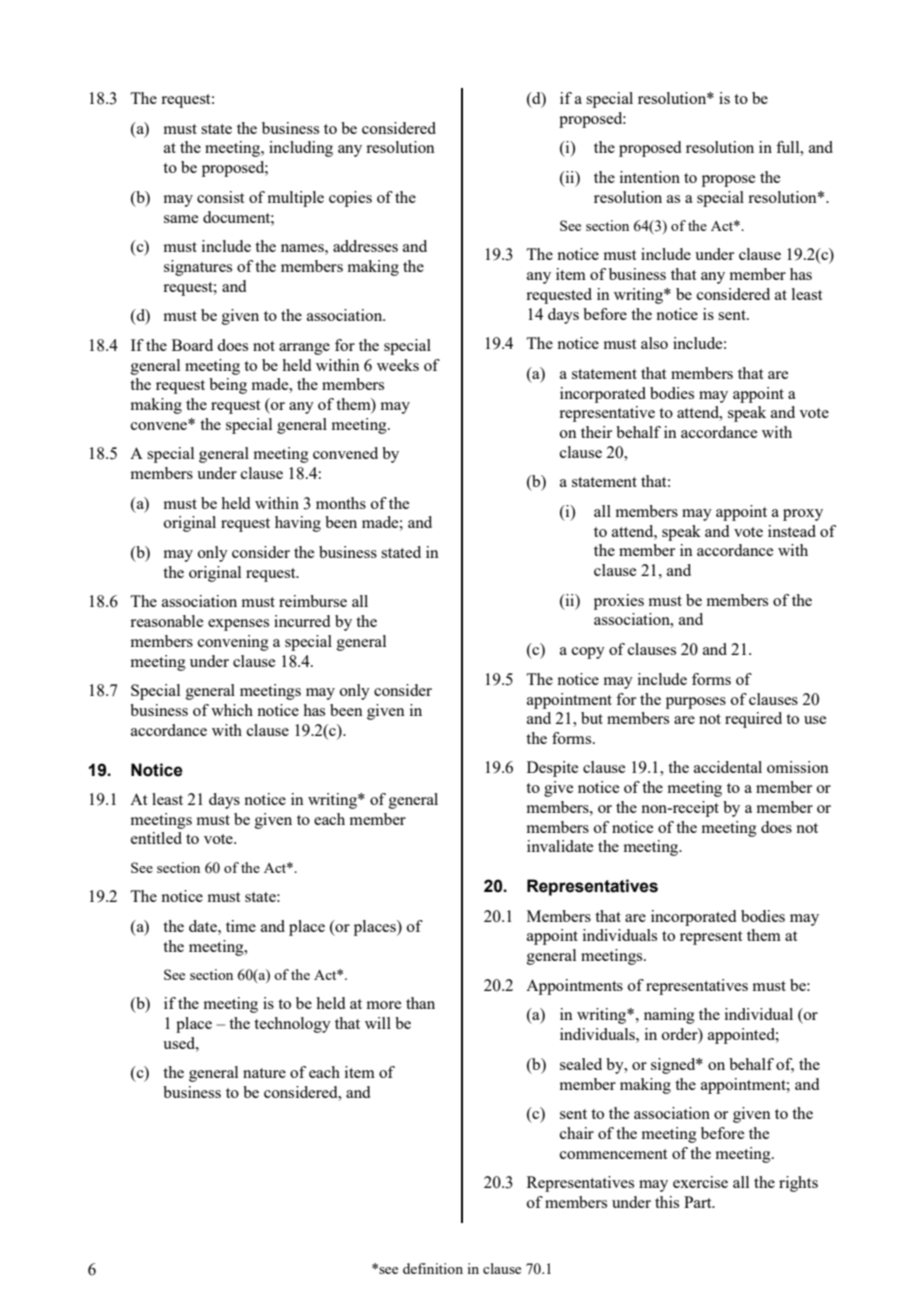  I want to click on being, so click(228, 386).
